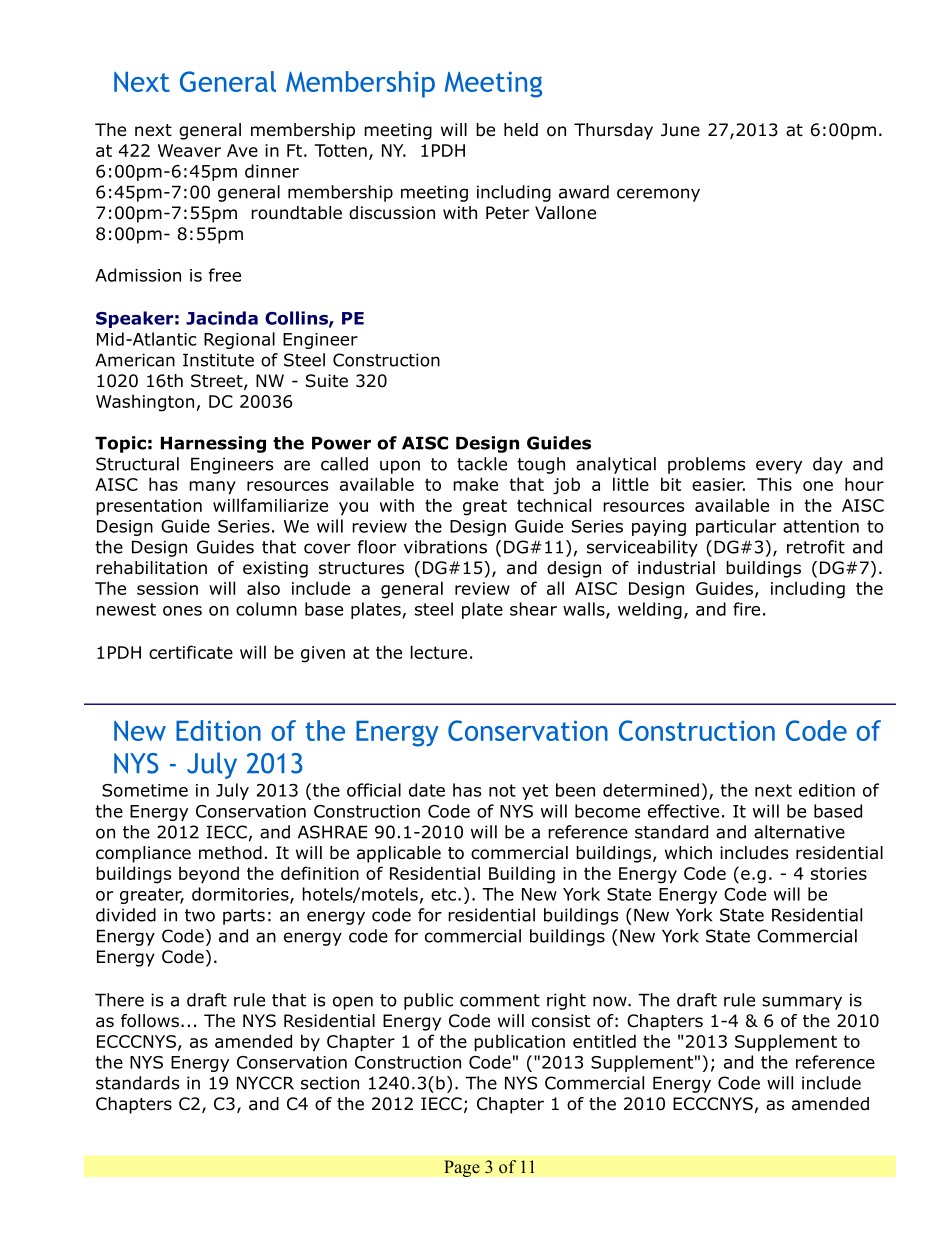 The image size is (952, 1233). Describe the element at coordinates (680, 130) in the page. I see `June` at that location.
